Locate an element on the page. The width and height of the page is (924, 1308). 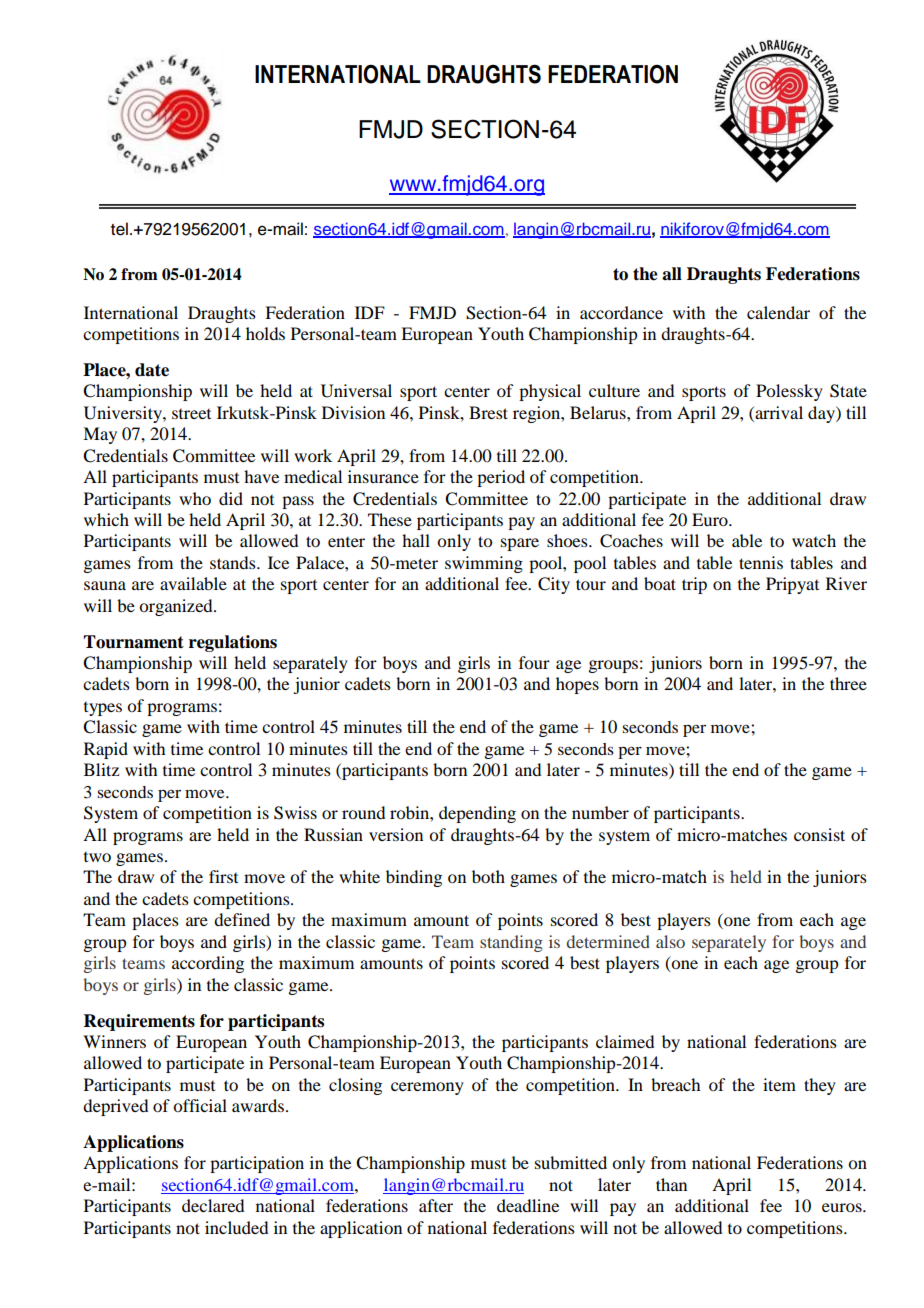
date is located at coordinates (152, 370).
